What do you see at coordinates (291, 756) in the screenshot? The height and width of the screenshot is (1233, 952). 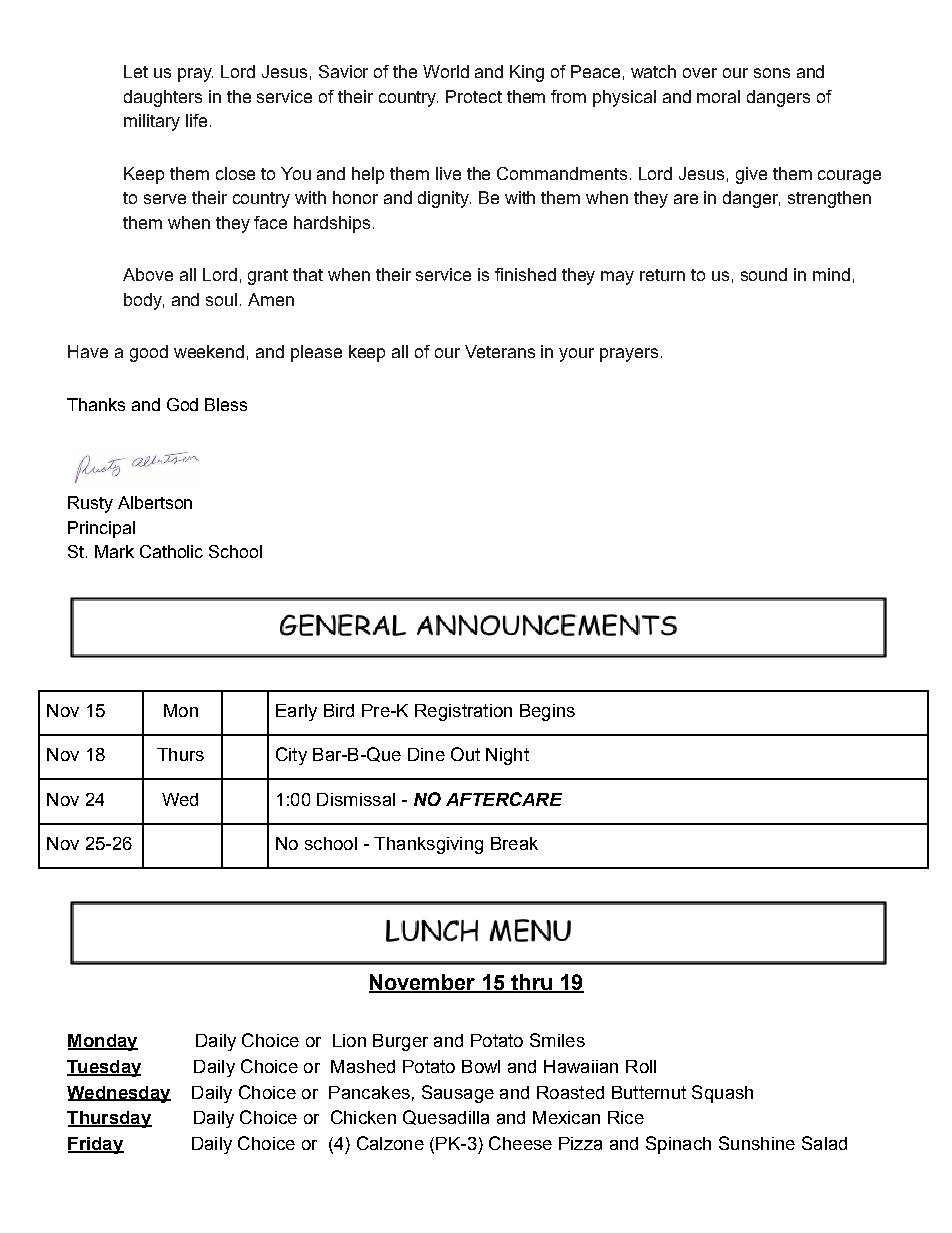 I see `City` at bounding box center [291, 756].
